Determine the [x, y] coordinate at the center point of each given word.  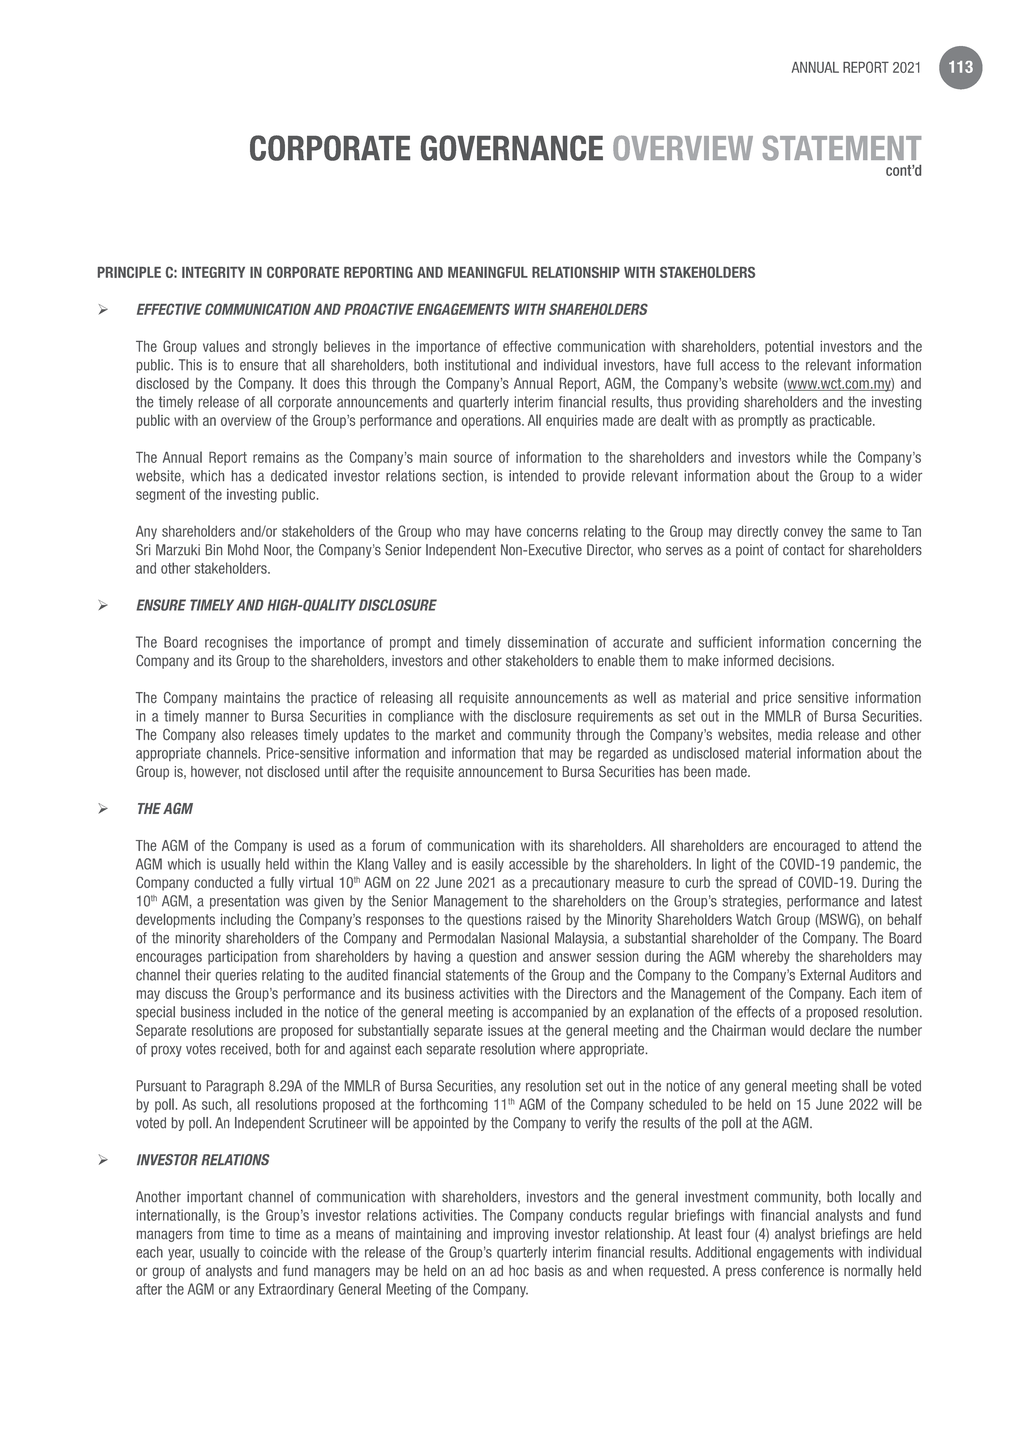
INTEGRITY [213, 272]
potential [789, 348]
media [795, 734]
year [181, 1255]
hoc [519, 1271]
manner [227, 717]
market [455, 735]
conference [793, 1271]
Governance [512, 148]
